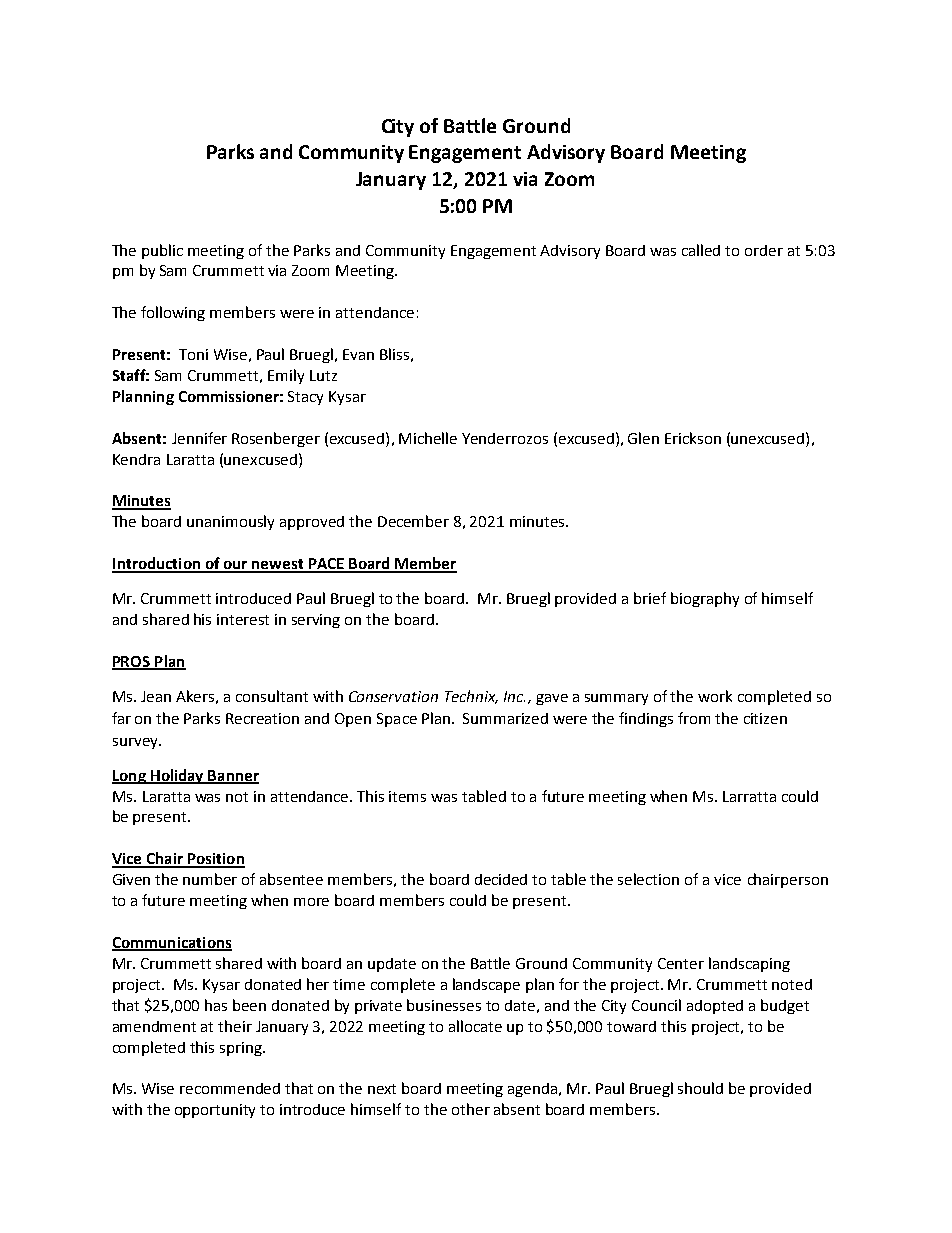 The width and height of the page is (952, 1233). What do you see at coordinates (501, 879) in the page?
I see `decided` at bounding box center [501, 879].
